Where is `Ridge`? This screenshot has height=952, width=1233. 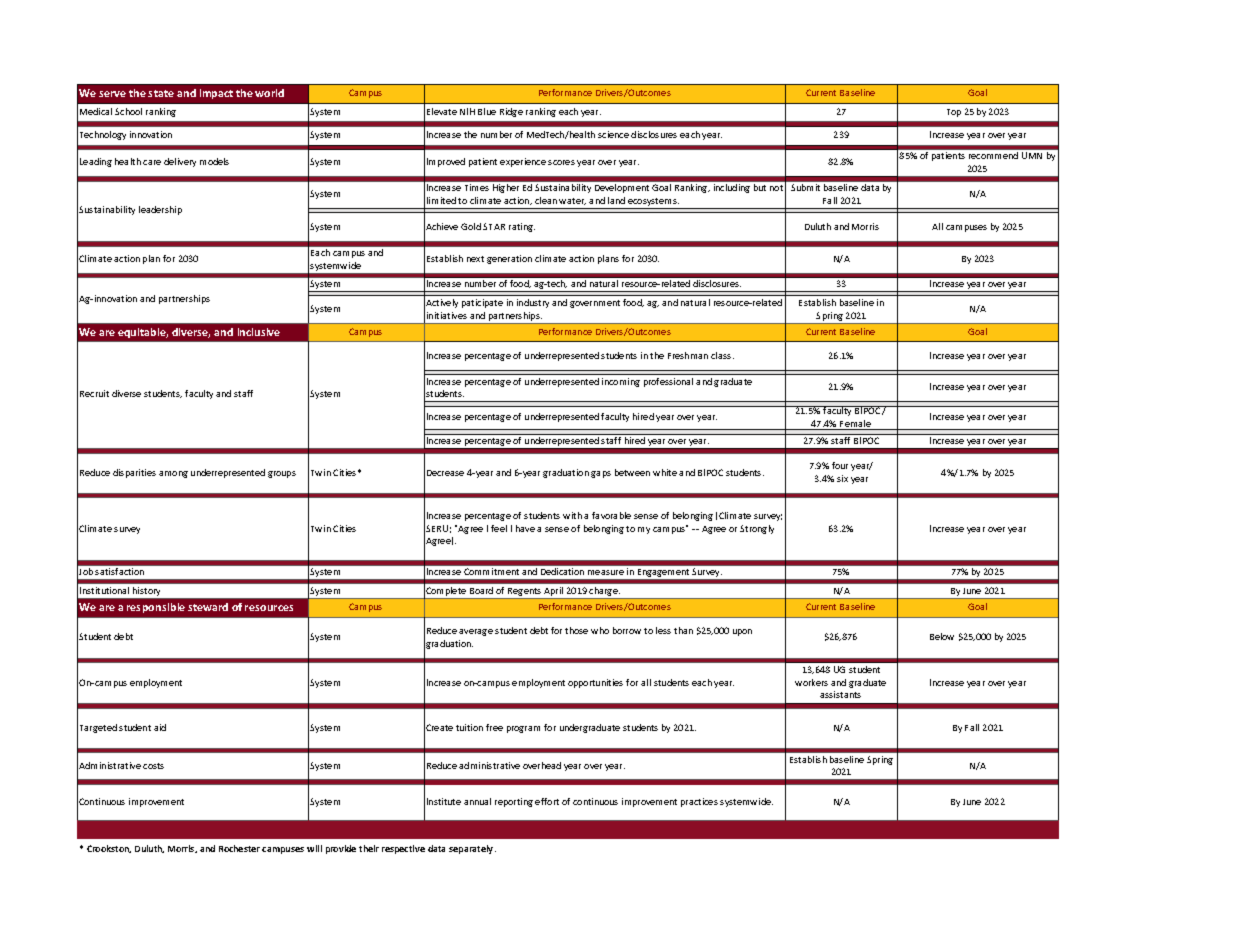
Ridge is located at coordinates (511, 112).
